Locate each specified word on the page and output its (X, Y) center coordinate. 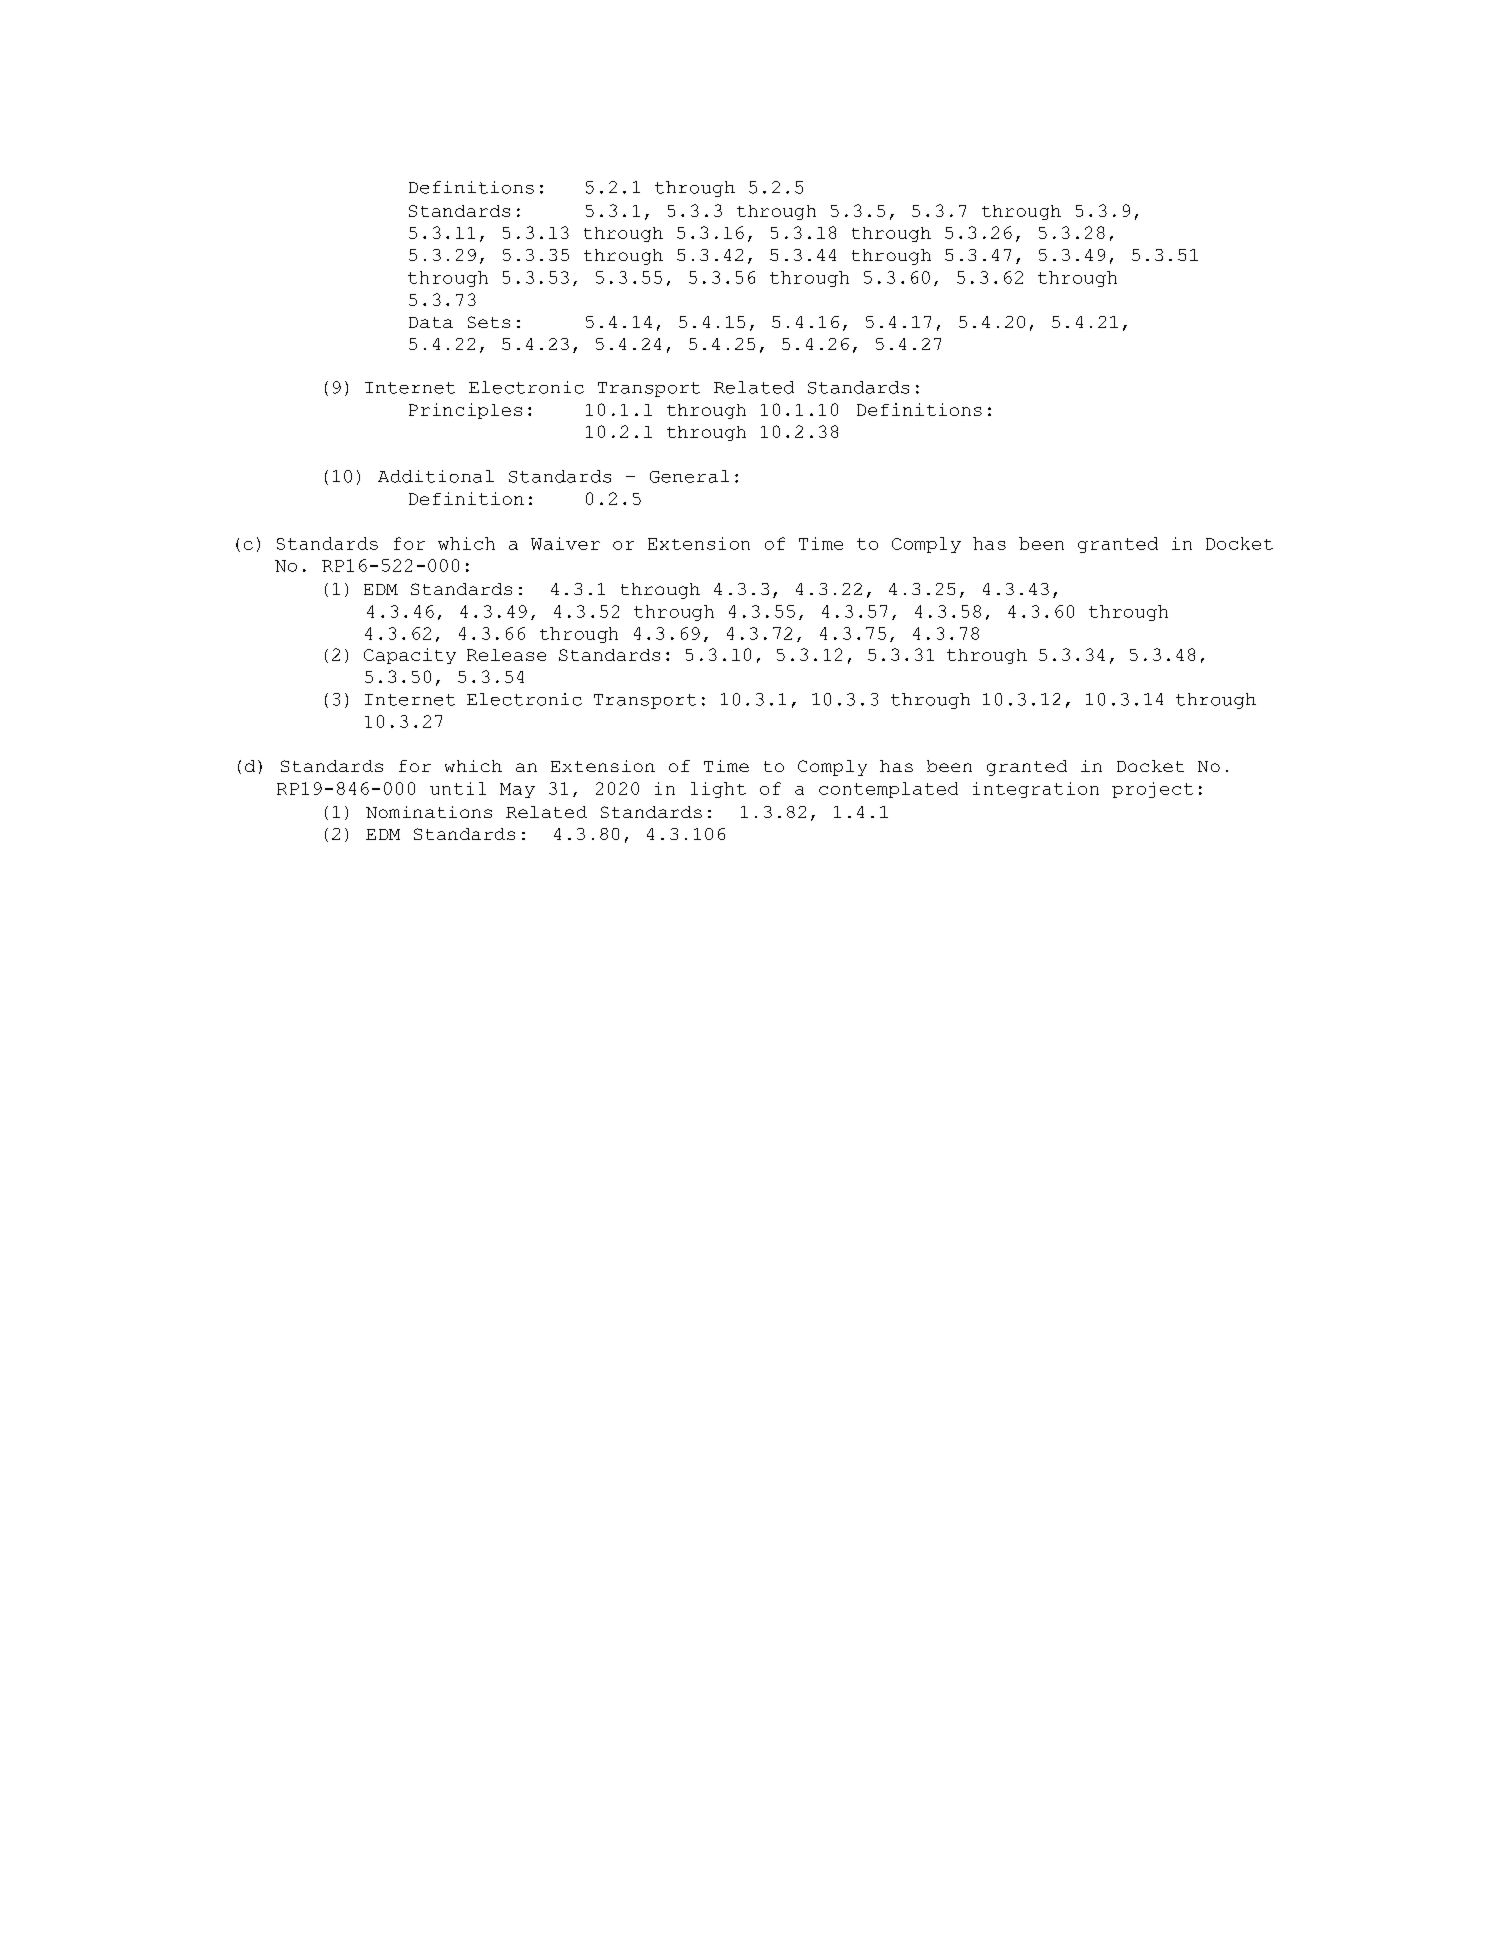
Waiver (565, 543)
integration (1036, 790)
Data (431, 322)
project (1152, 790)
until (458, 788)
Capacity (410, 656)
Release (506, 655)
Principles (465, 411)
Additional (436, 476)
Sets (489, 322)
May (517, 790)
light (718, 790)
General (689, 476)
